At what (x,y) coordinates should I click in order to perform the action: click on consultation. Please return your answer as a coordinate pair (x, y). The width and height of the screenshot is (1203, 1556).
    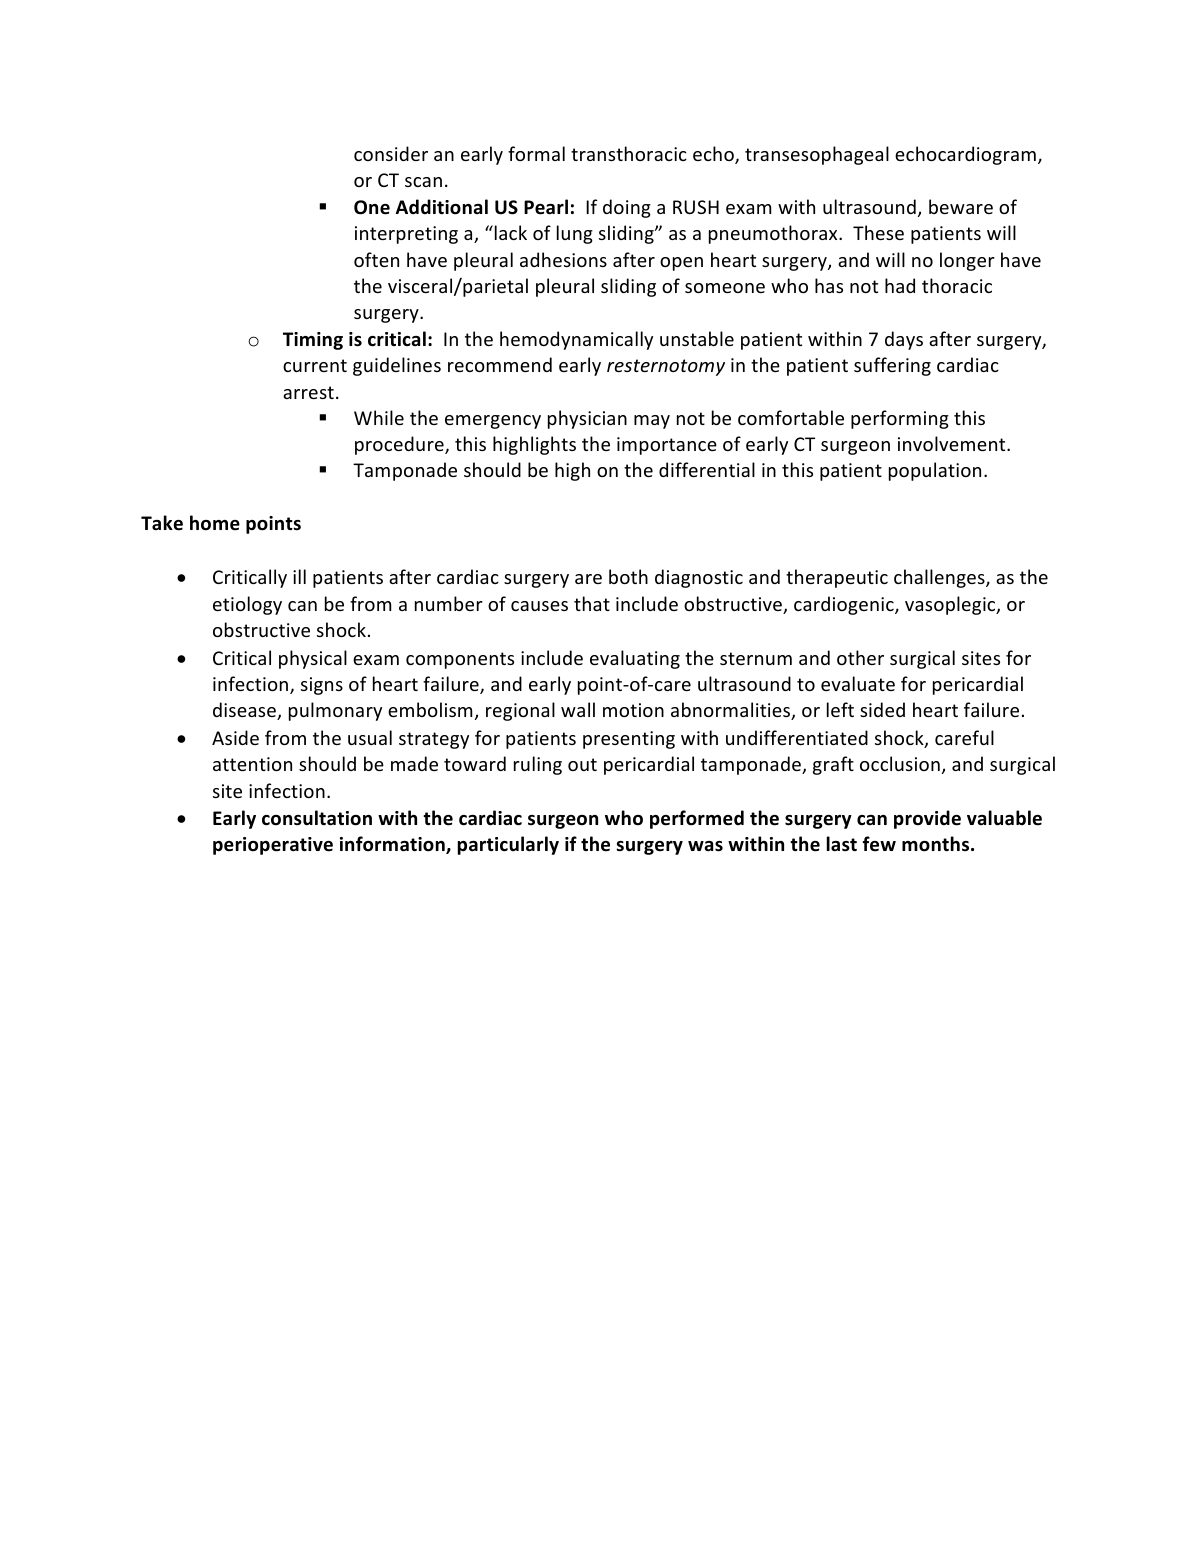
    Looking at the image, I should click on (317, 818).
